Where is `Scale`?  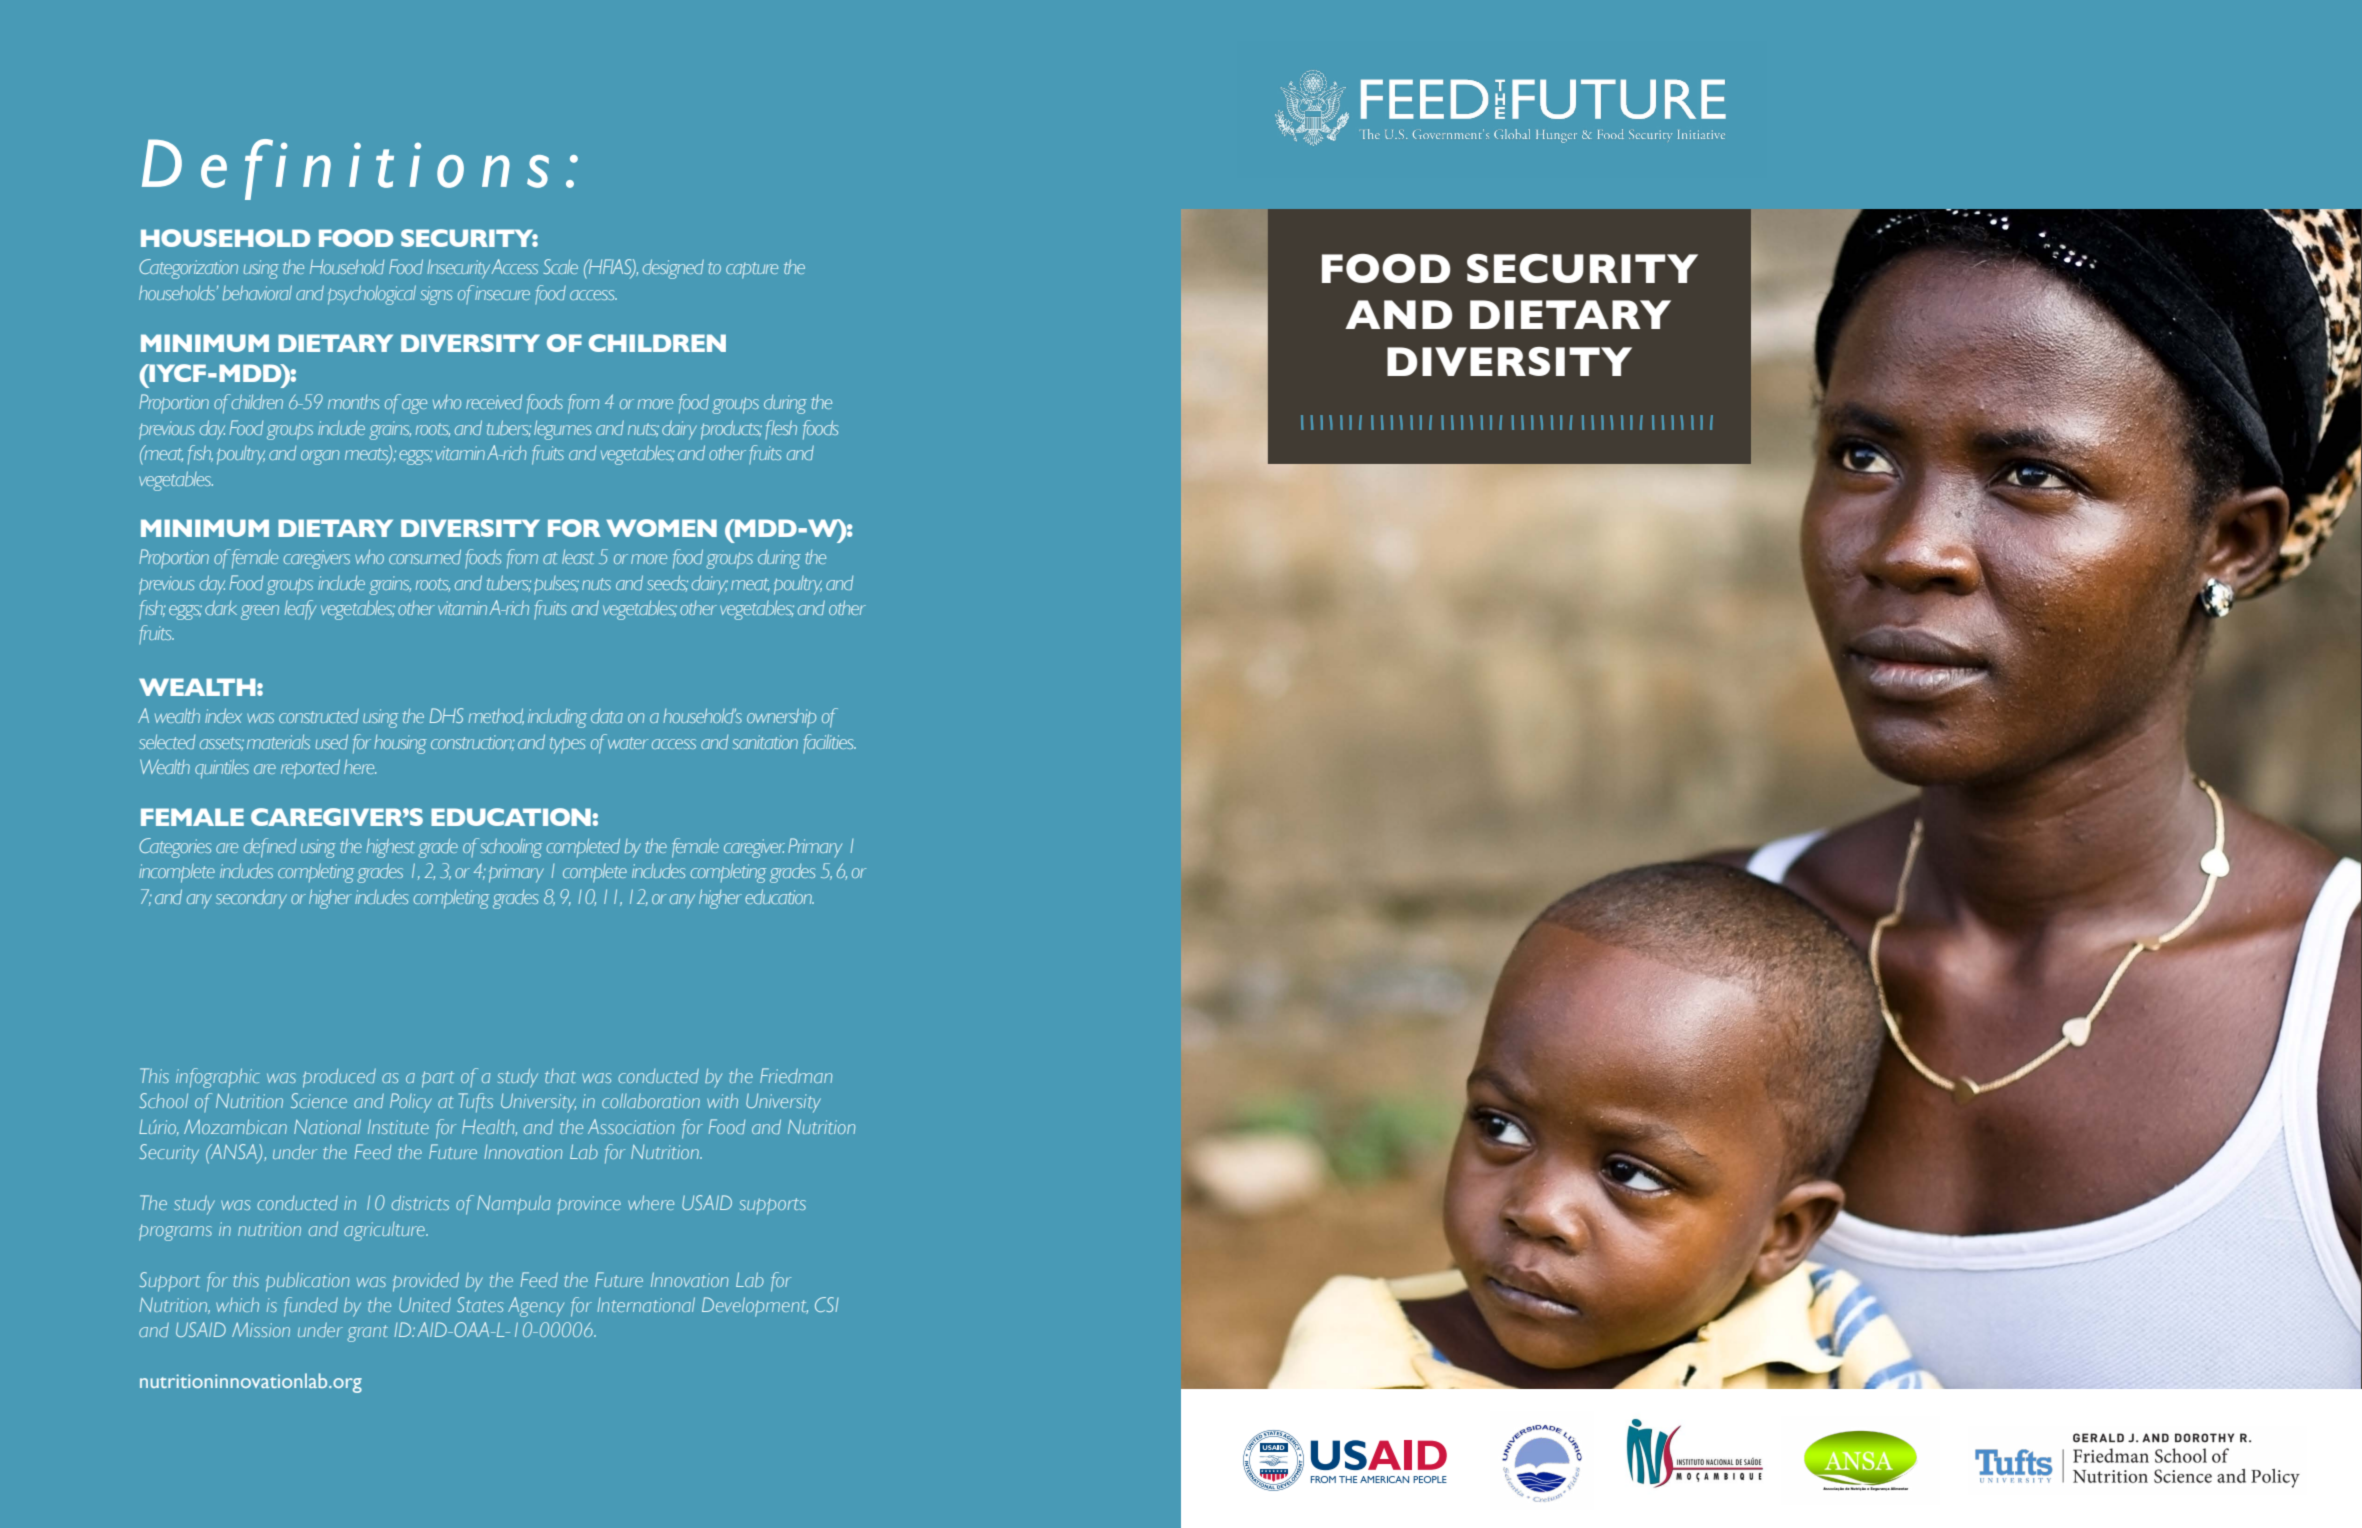 Scale is located at coordinates (560, 266).
